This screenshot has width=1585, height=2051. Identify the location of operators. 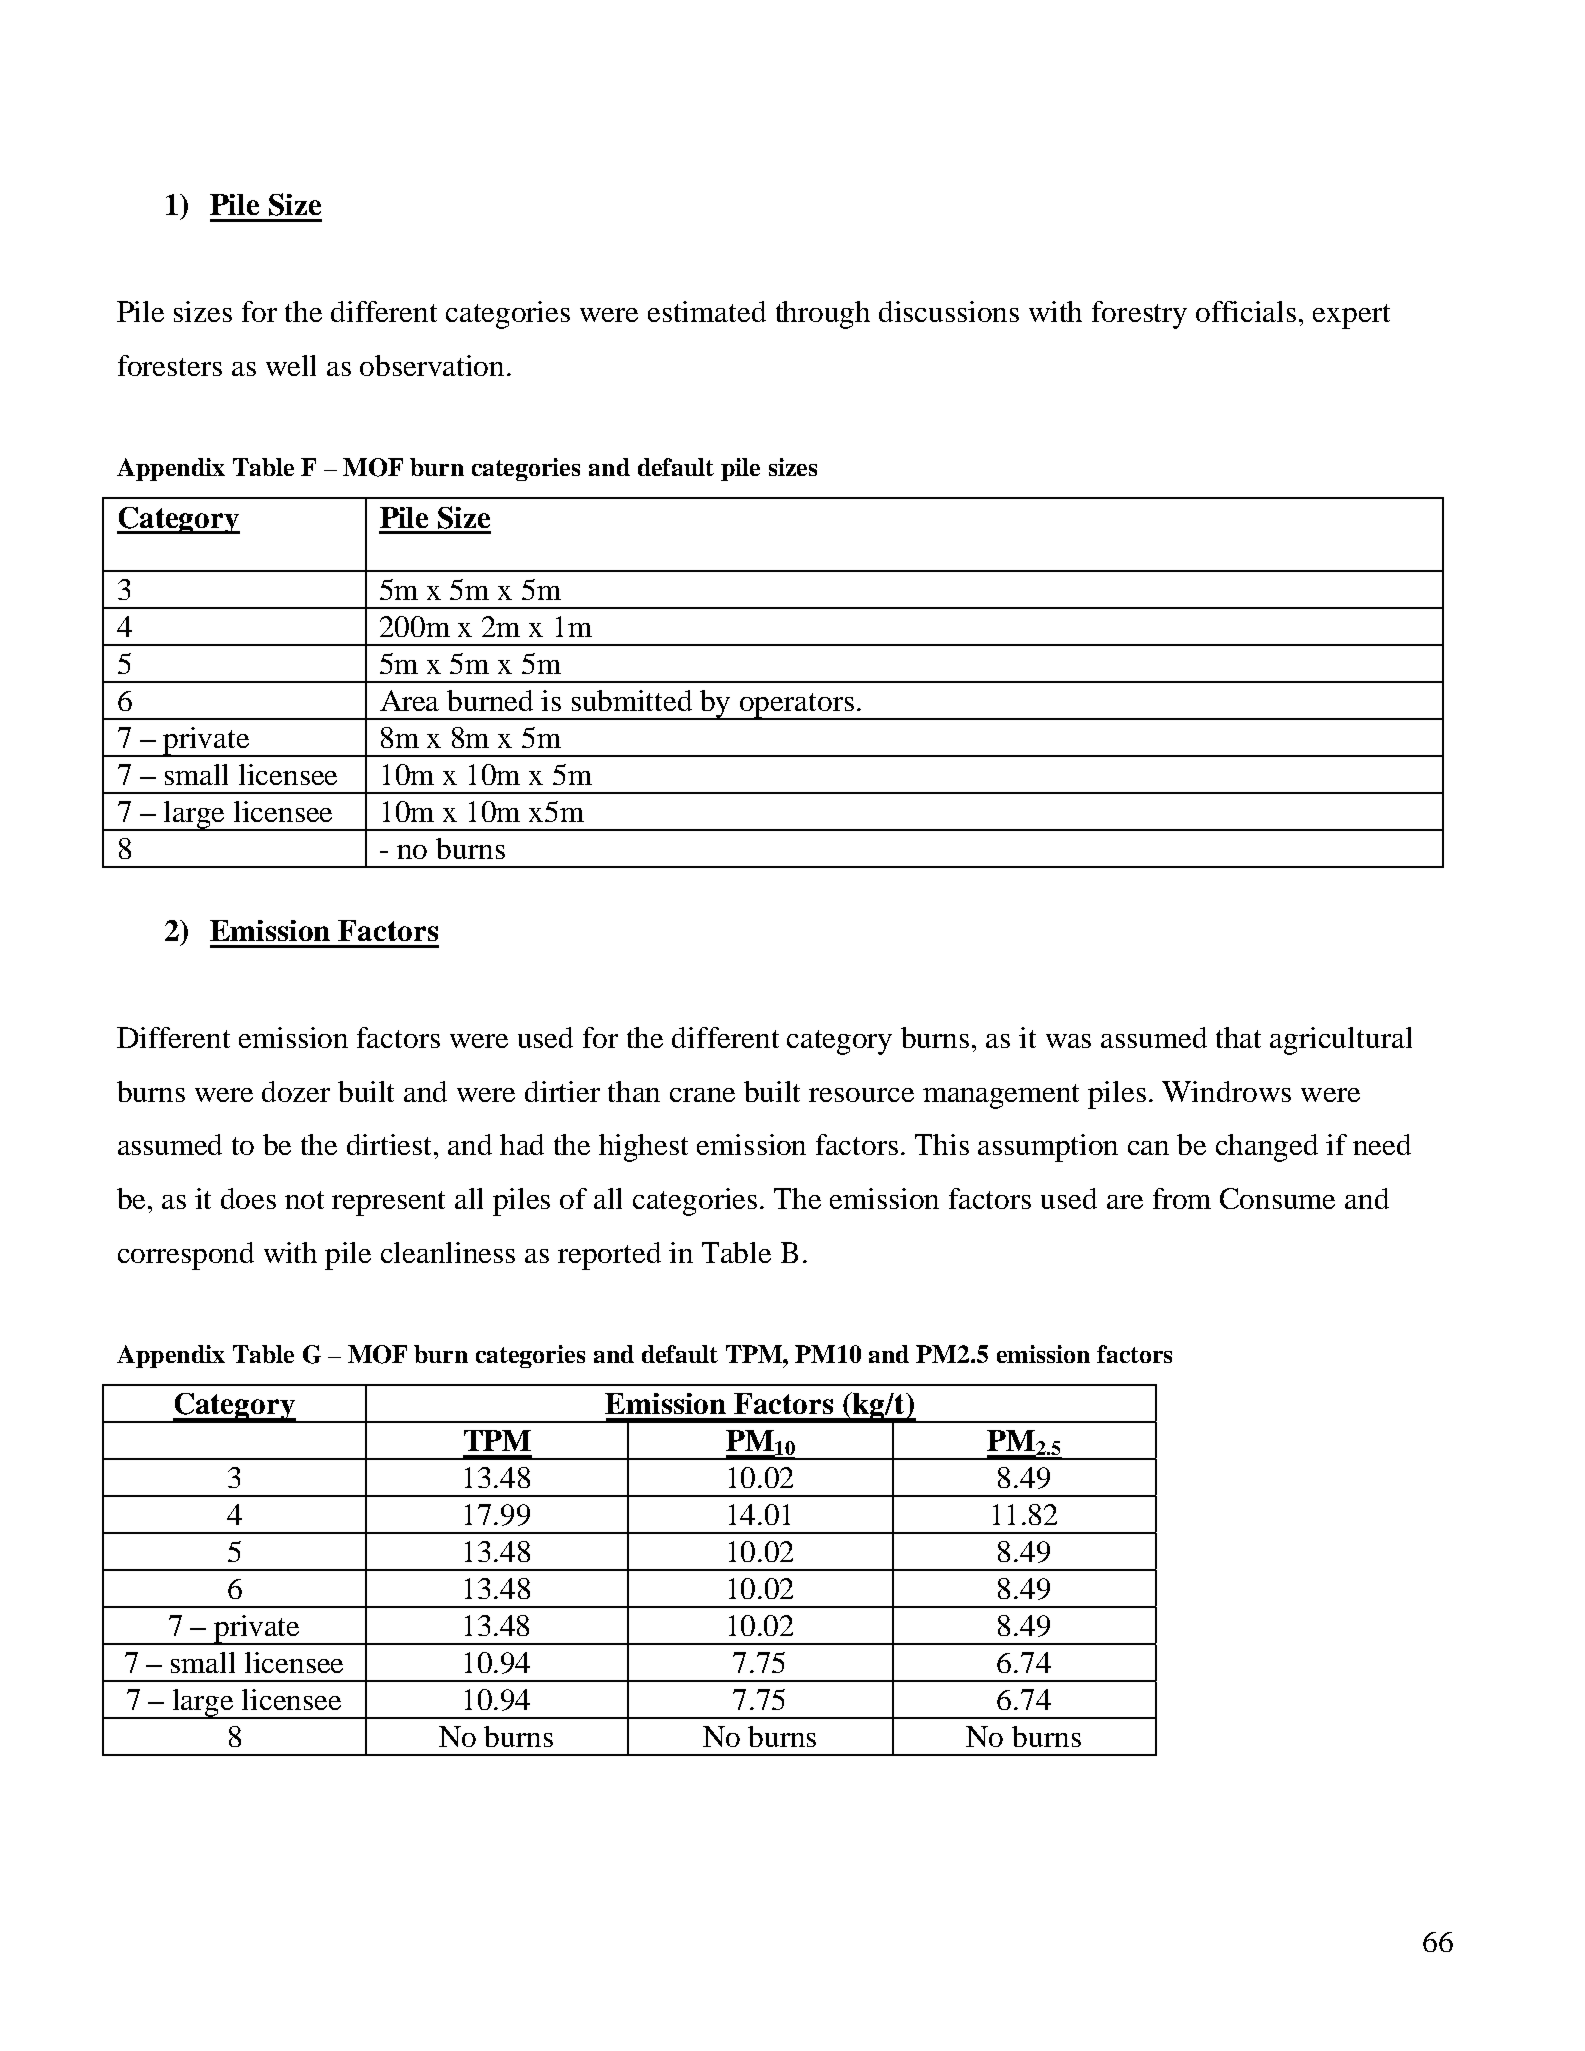
(797, 706).
